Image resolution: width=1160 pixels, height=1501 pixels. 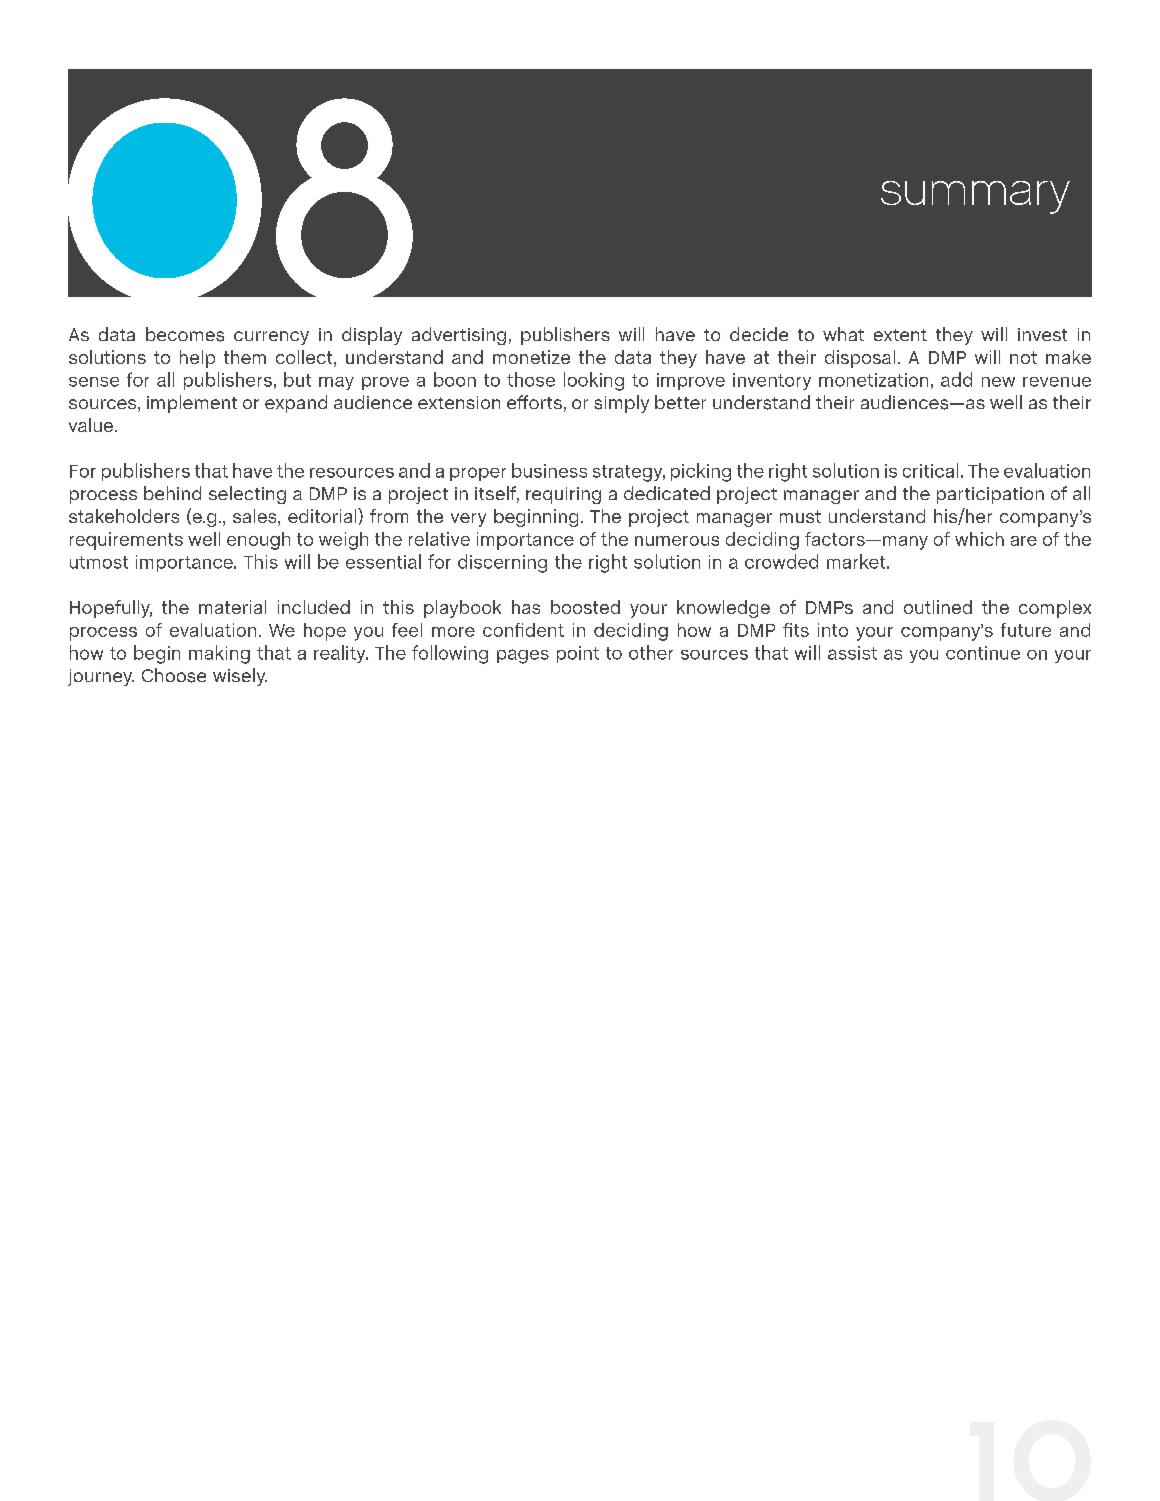 What do you see at coordinates (1042, 334) in the screenshot?
I see `invest` at bounding box center [1042, 334].
